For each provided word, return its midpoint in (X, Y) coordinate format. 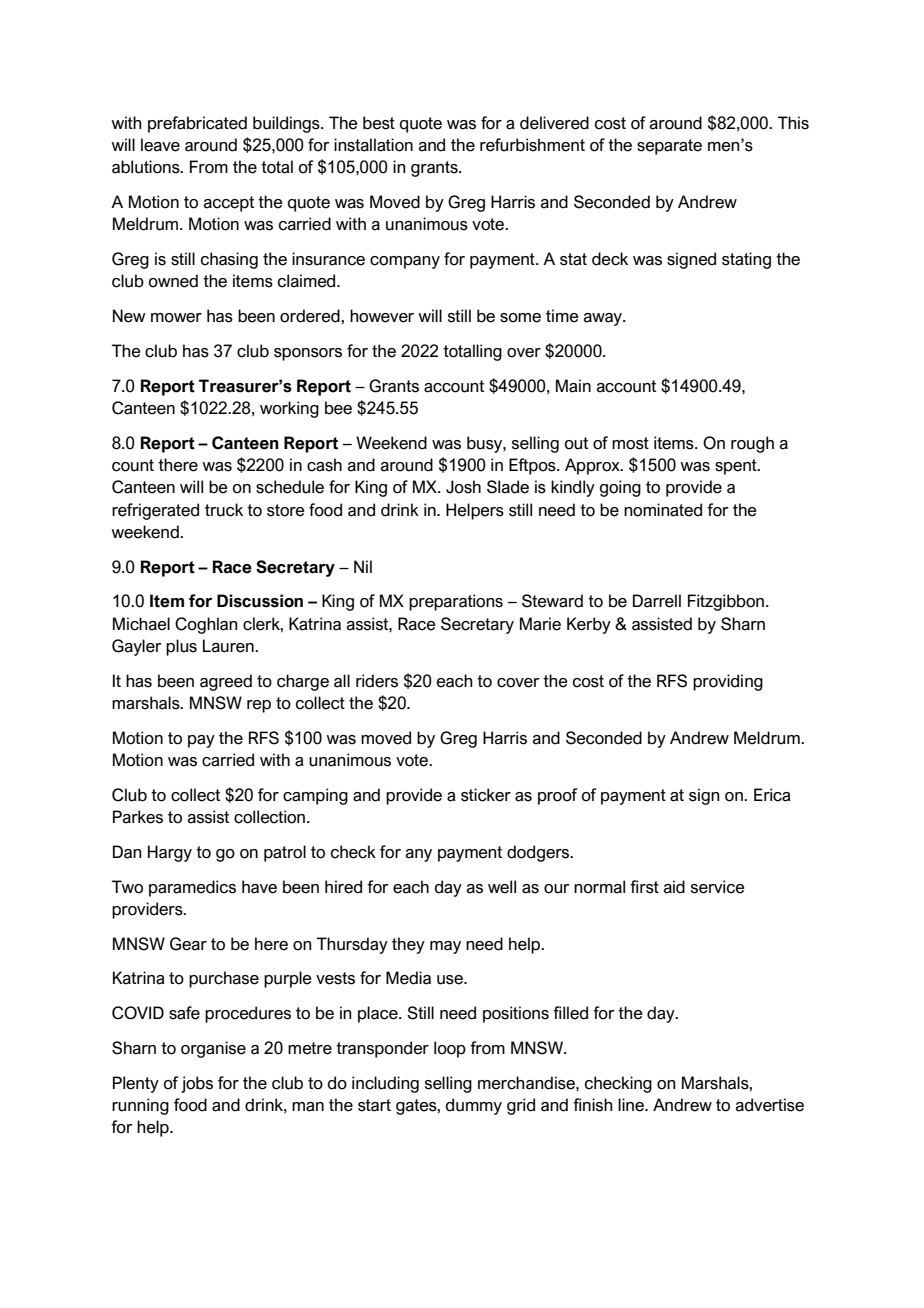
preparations (456, 602)
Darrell (657, 601)
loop (450, 1049)
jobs (197, 1084)
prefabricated (197, 124)
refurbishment (532, 145)
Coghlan (206, 625)
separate (669, 147)
